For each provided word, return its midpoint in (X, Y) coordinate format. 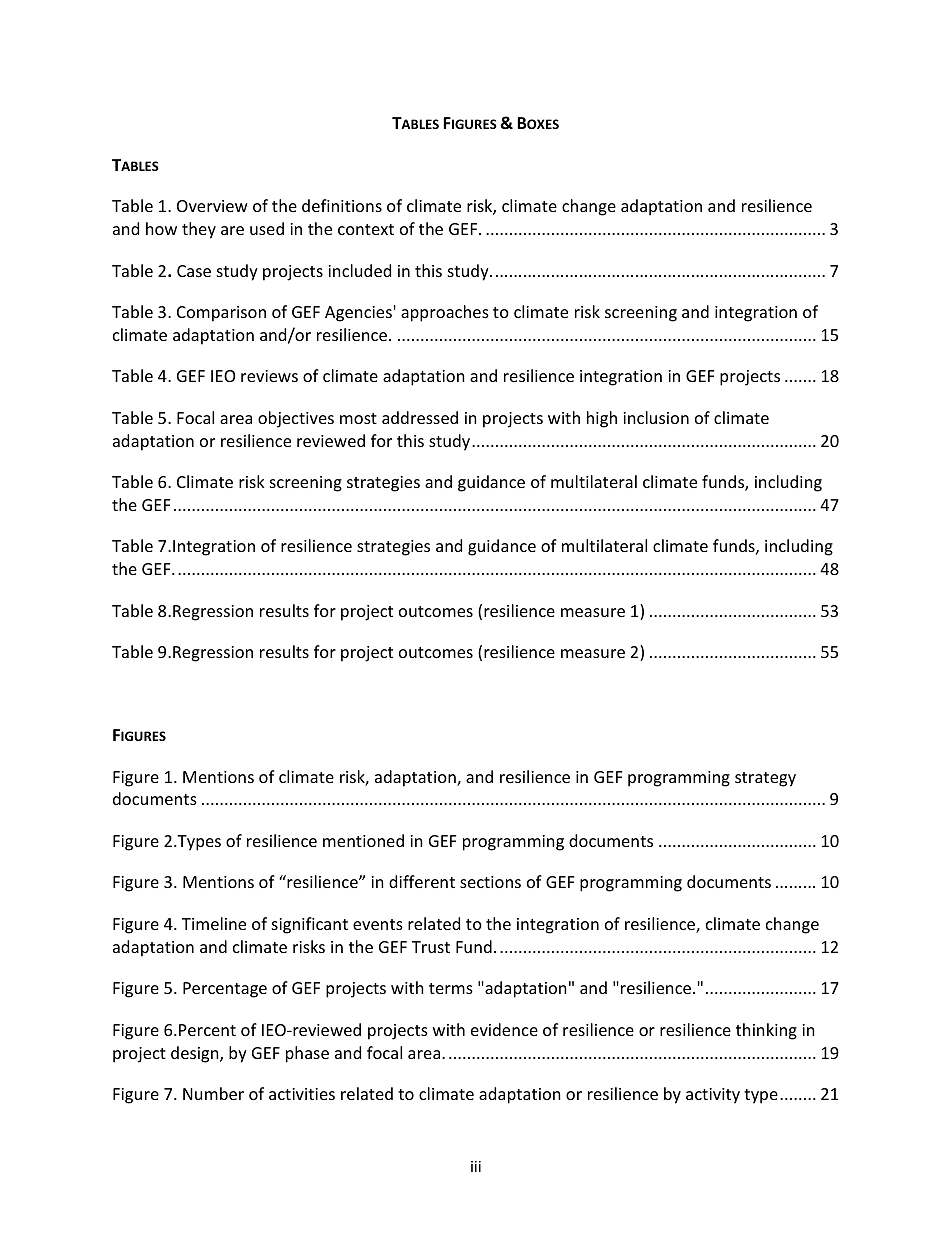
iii (476, 1166)
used (267, 228)
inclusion (656, 417)
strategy (765, 779)
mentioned (363, 840)
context (366, 229)
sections (490, 882)
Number (213, 1093)
